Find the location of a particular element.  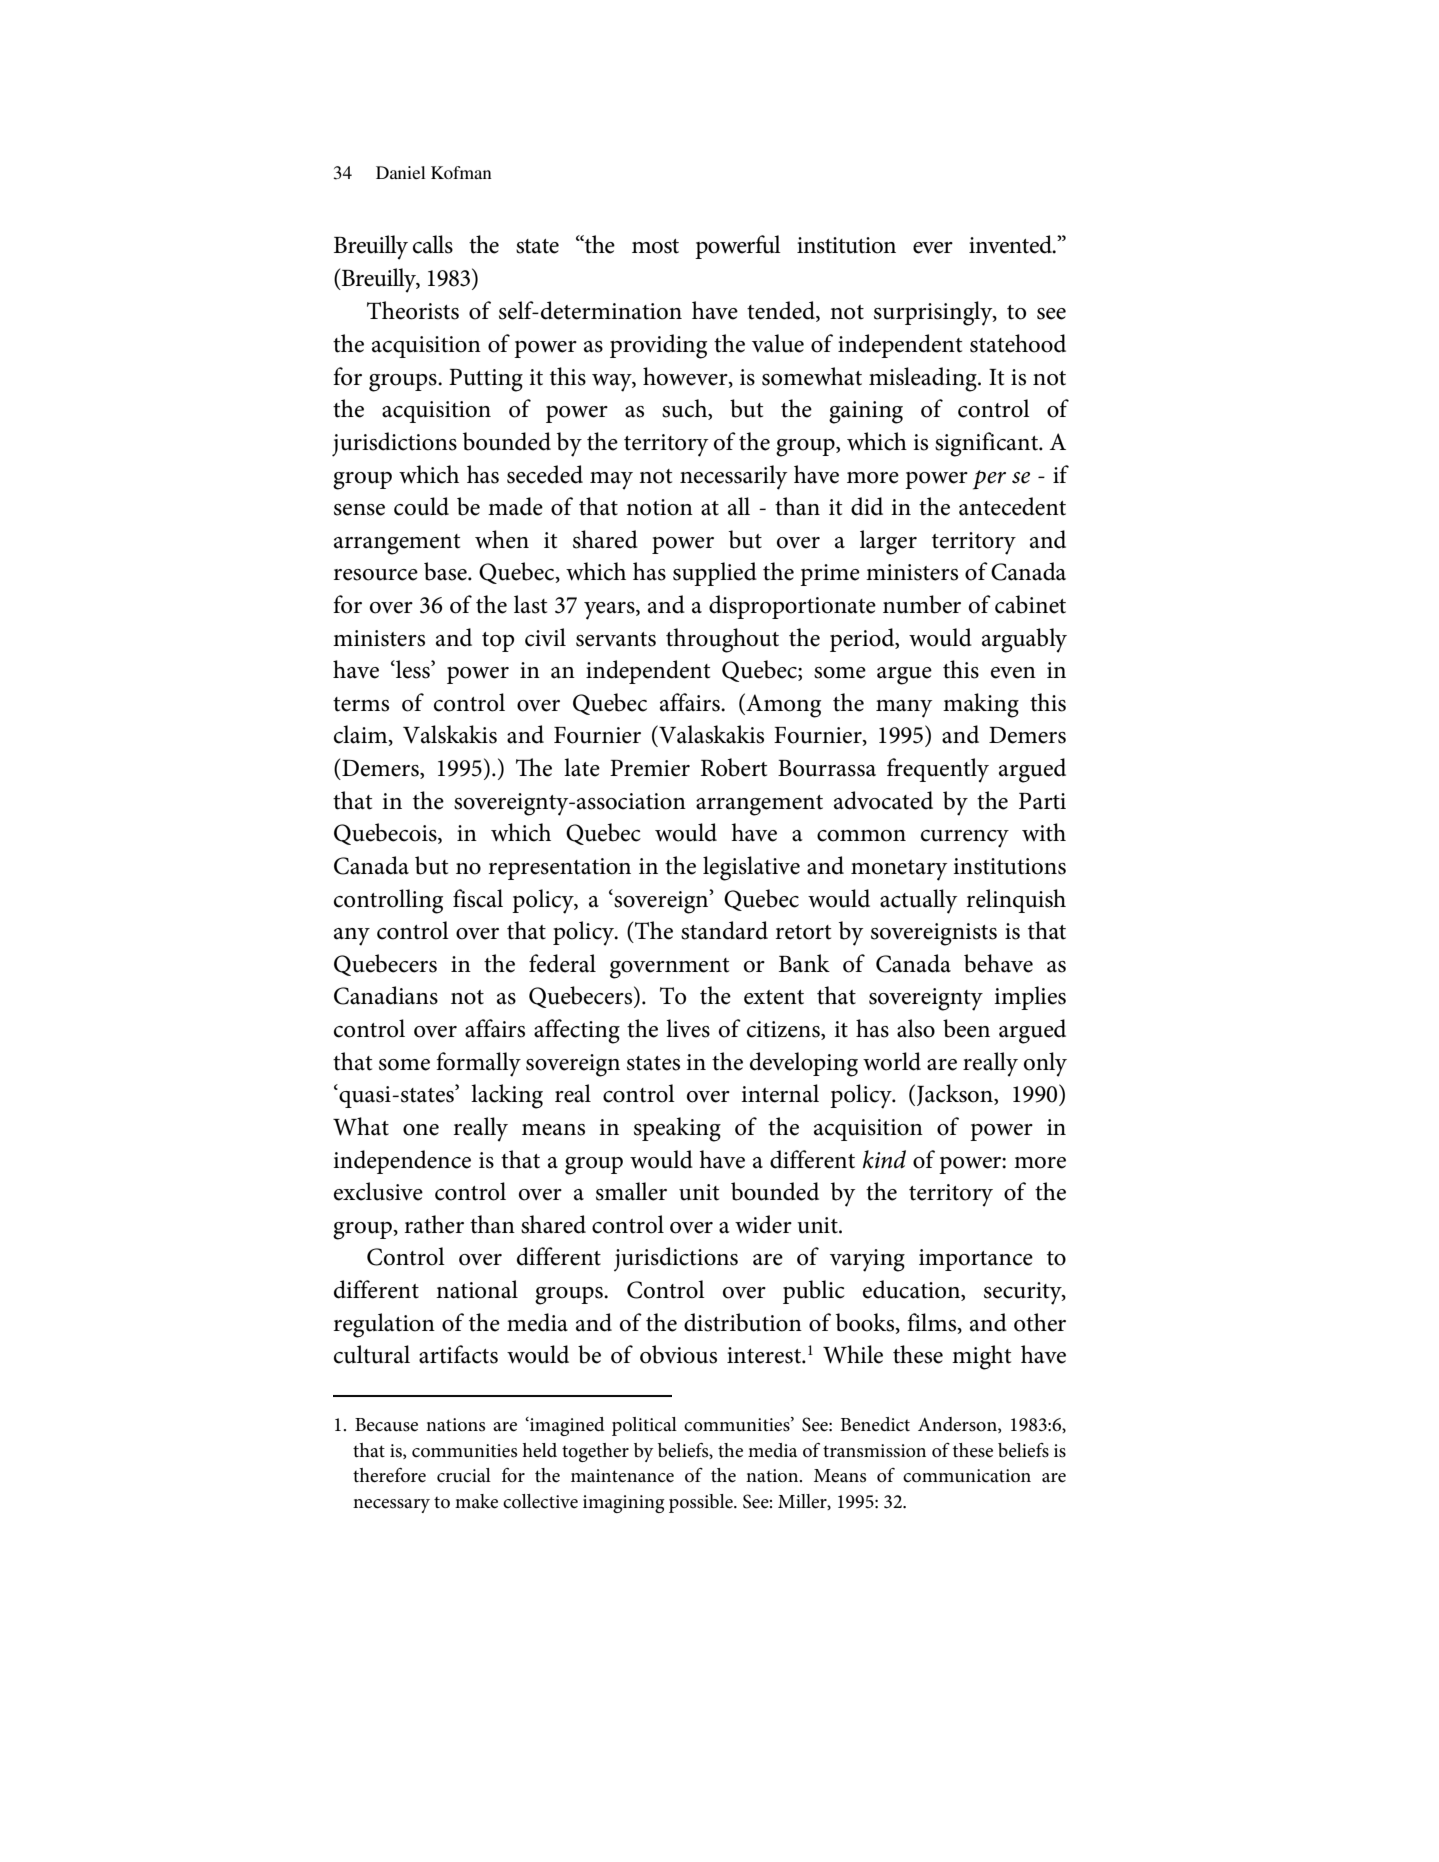

communication is located at coordinates (967, 1476).
